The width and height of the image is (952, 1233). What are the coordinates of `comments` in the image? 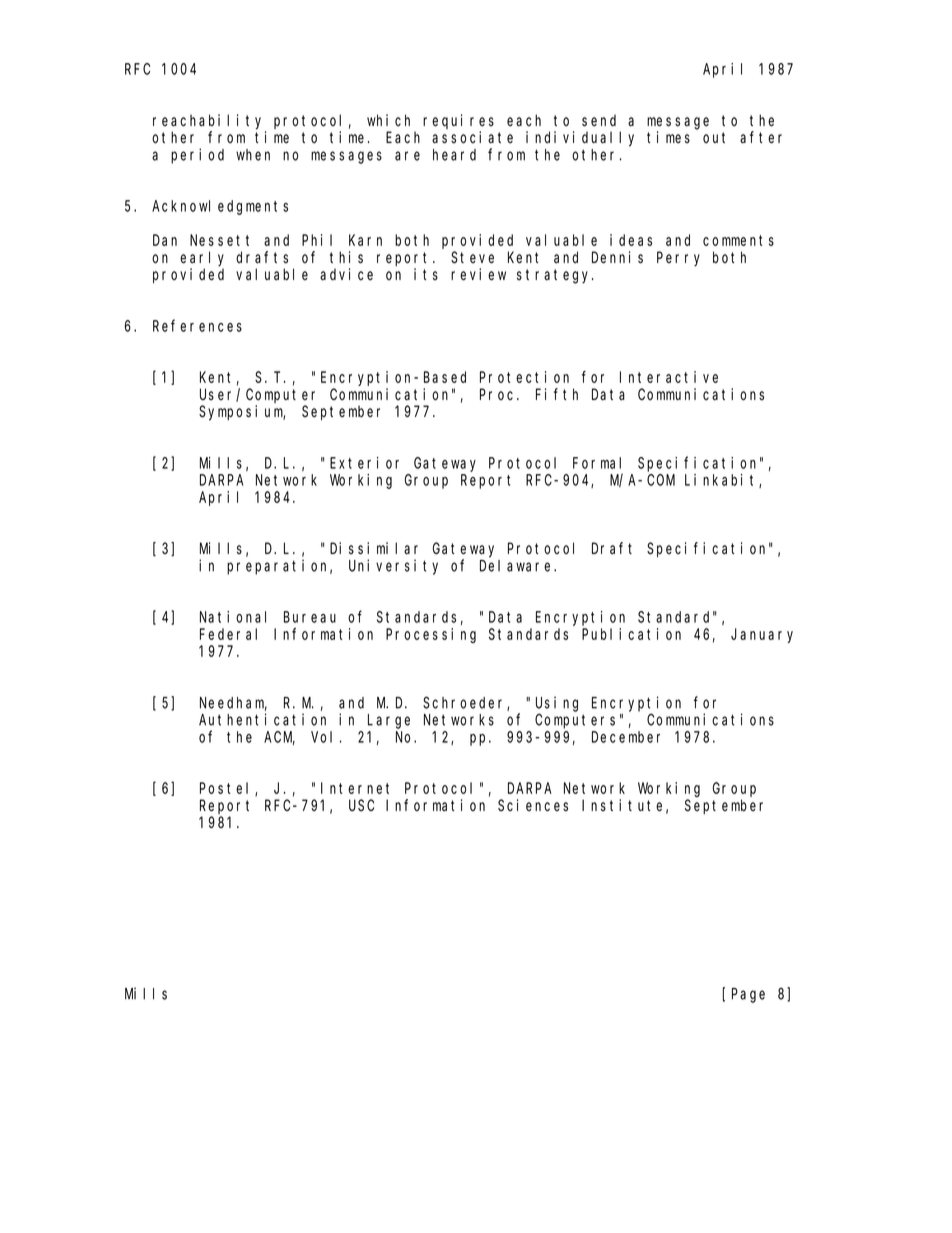 It's located at (738, 240).
